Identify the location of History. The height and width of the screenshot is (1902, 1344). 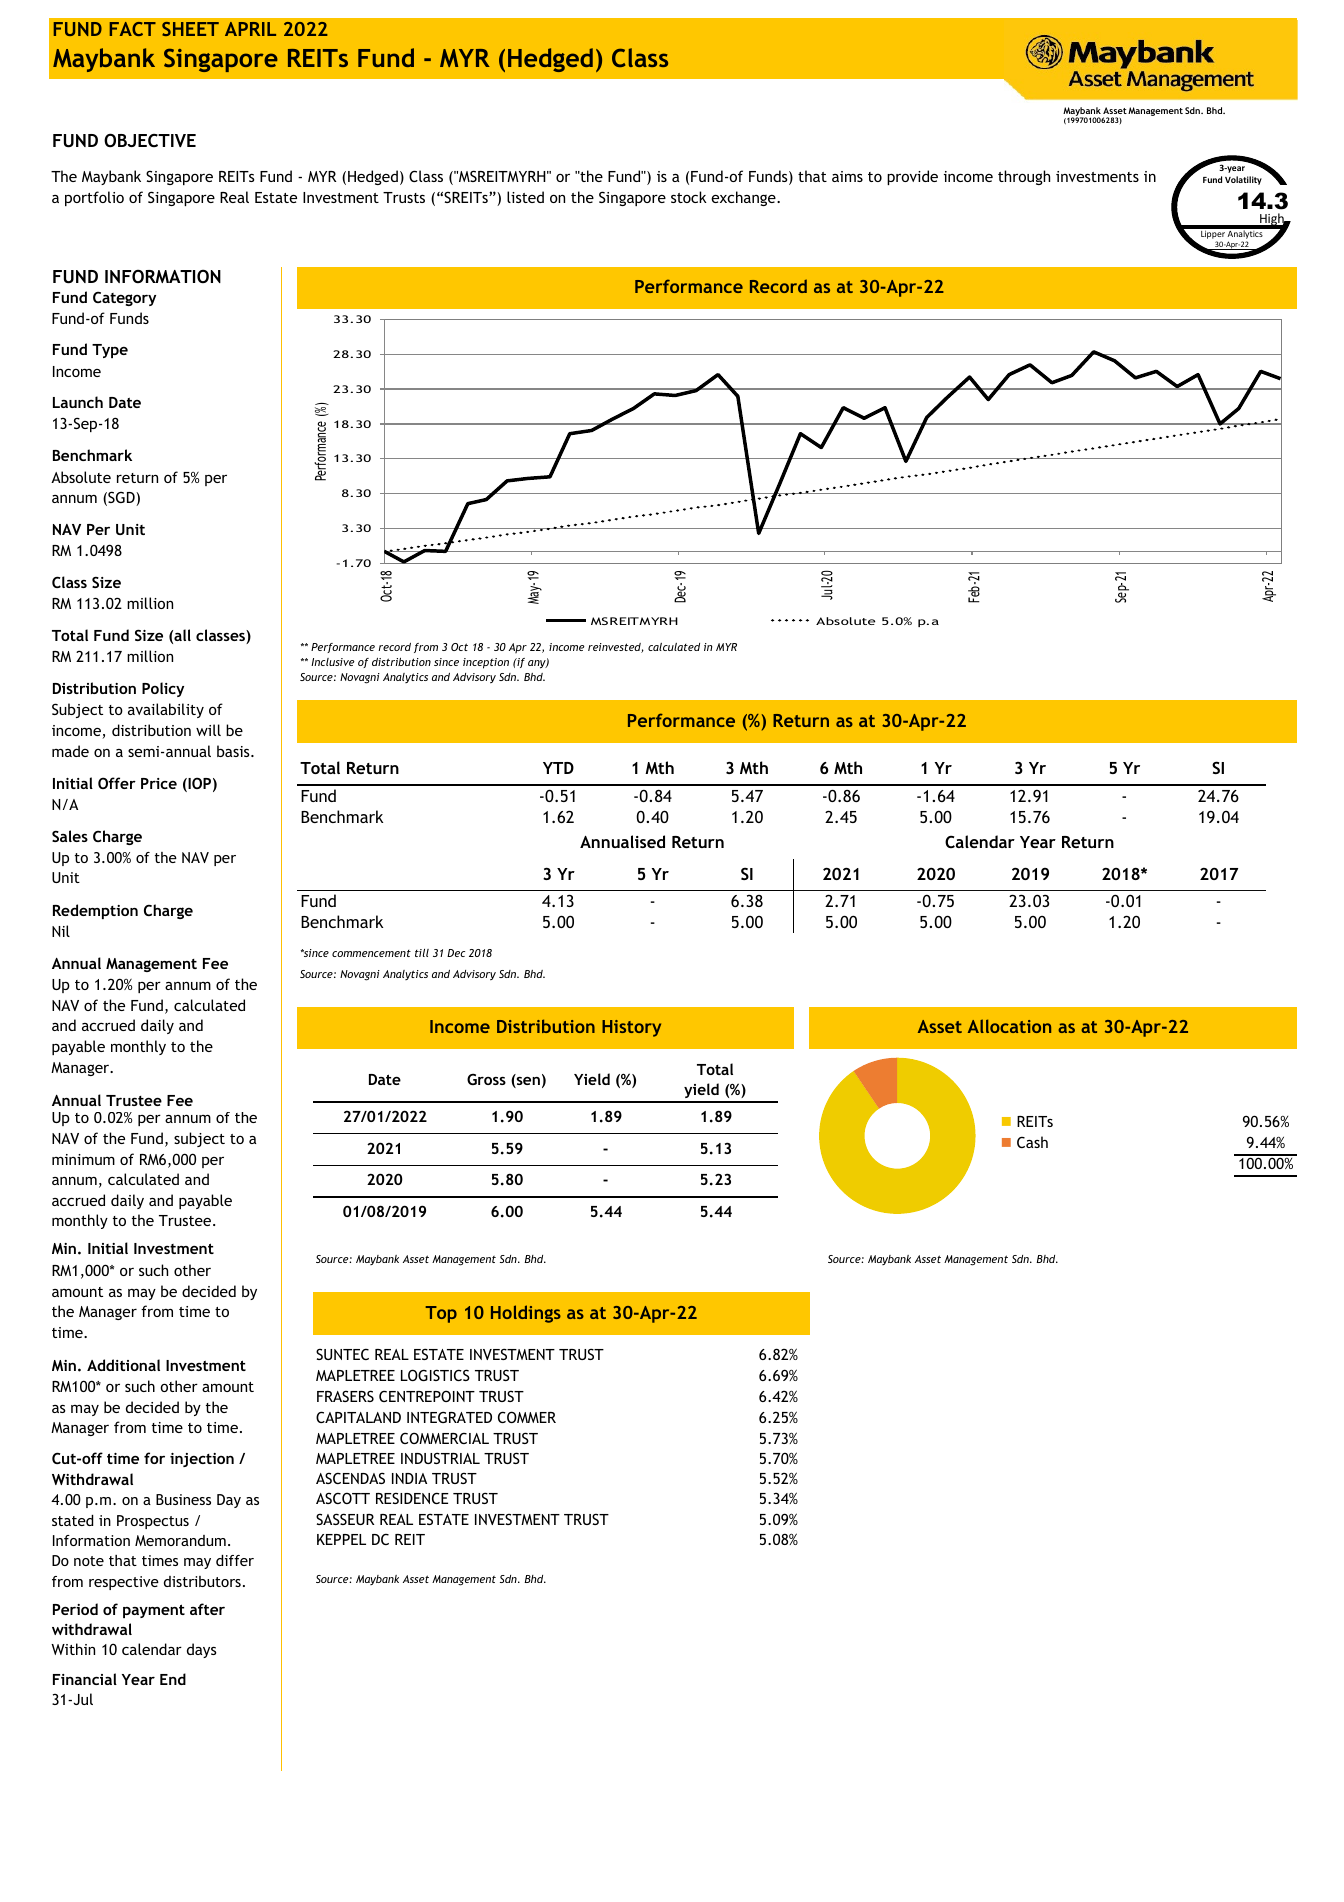
(631, 1028).
